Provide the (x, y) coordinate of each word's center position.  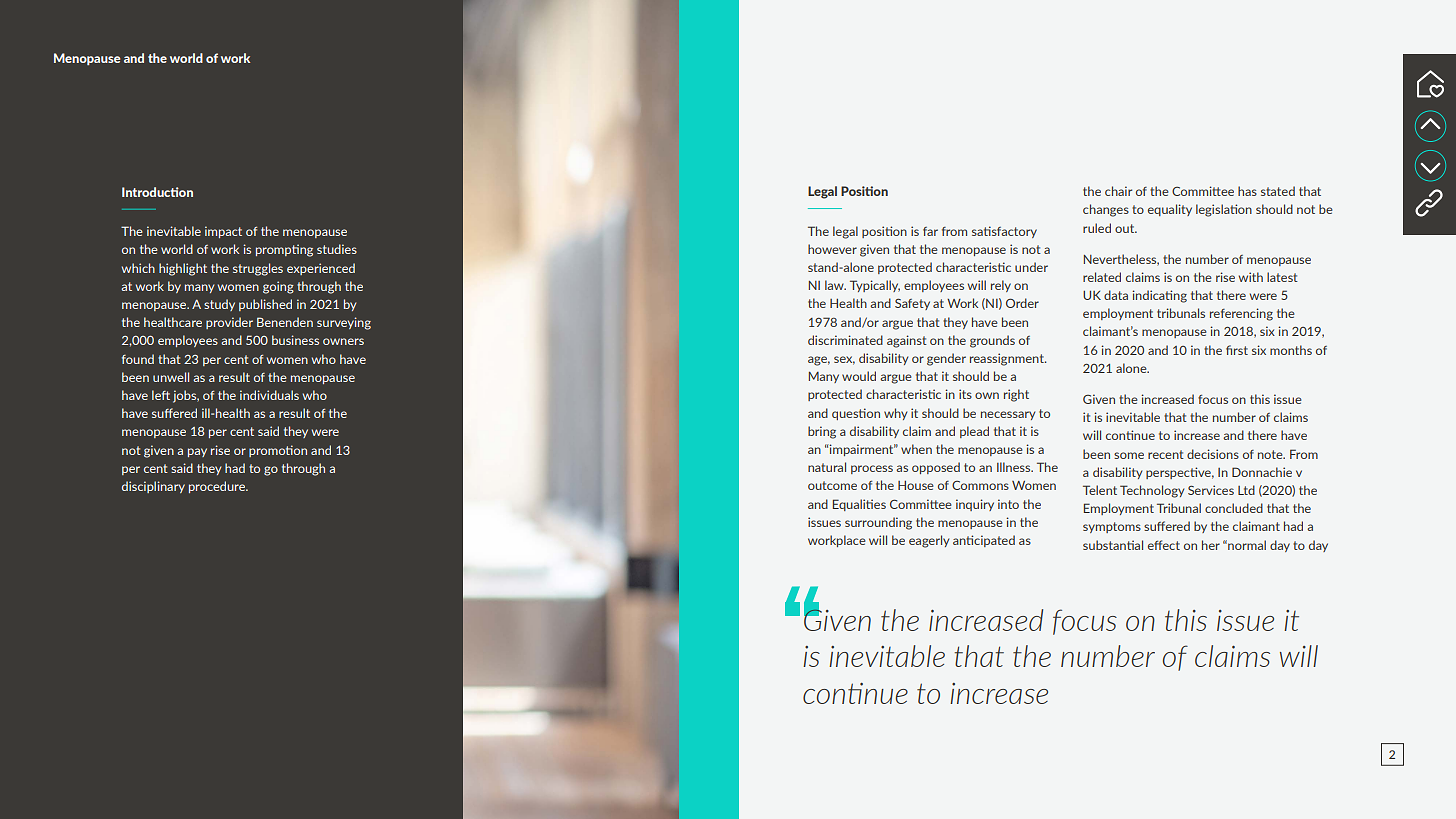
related (1102, 277)
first (1237, 350)
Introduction (157, 192)
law (835, 285)
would (859, 376)
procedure (218, 487)
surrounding (878, 523)
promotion (278, 451)
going (278, 287)
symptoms (1112, 527)
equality (1170, 210)
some (1129, 455)
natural (827, 467)
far (930, 231)
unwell (171, 377)
